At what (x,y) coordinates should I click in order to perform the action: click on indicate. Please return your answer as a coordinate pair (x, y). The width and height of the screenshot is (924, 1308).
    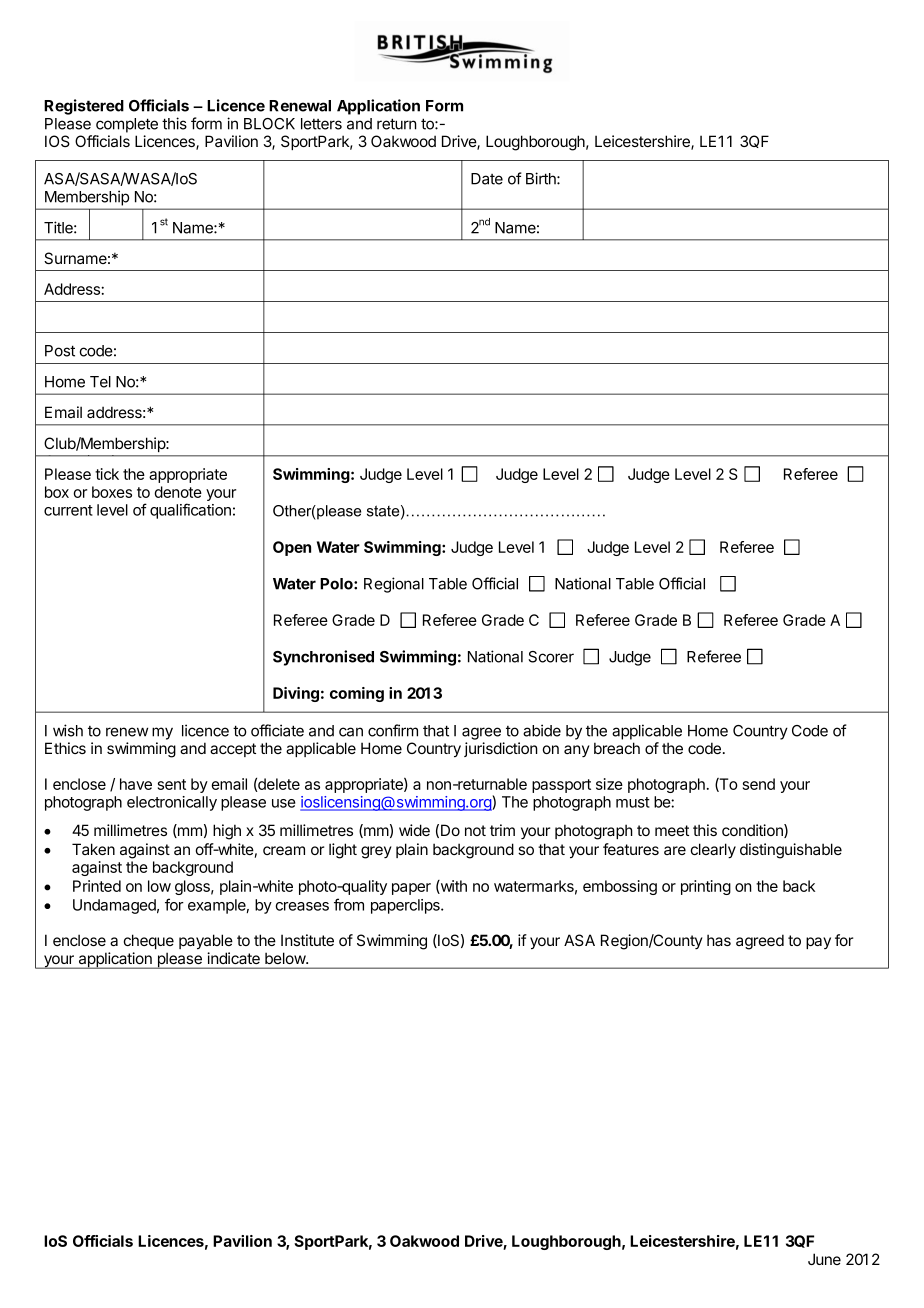
    Looking at the image, I should click on (234, 958).
